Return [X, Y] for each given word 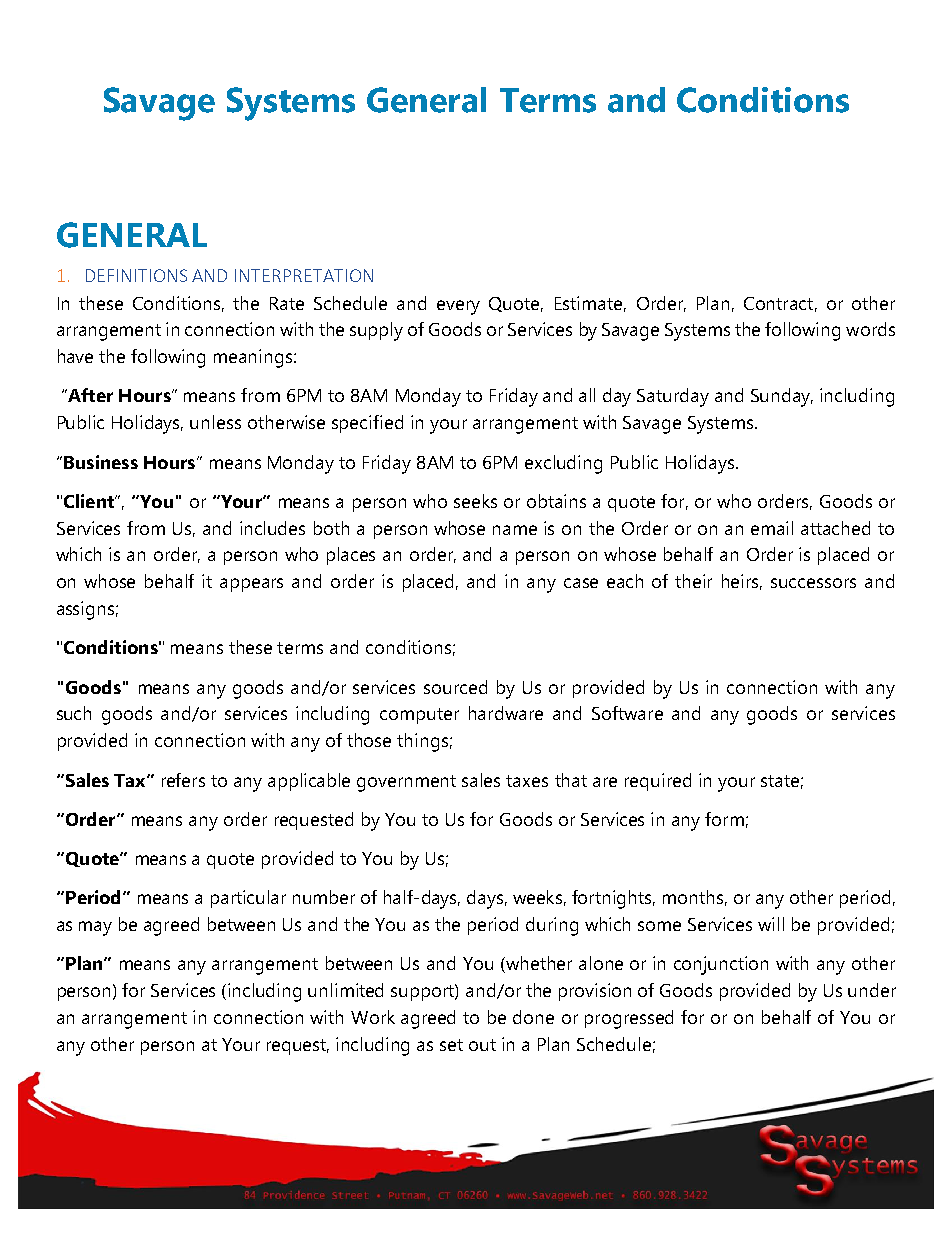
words [870, 329]
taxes [527, 781]
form [724, 819]
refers [183, 780]
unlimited [345, 990]
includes [272, 528]
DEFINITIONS [136, 275]
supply [376, 331]
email [772, 528]
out [482, 1045]
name [515, 530]
